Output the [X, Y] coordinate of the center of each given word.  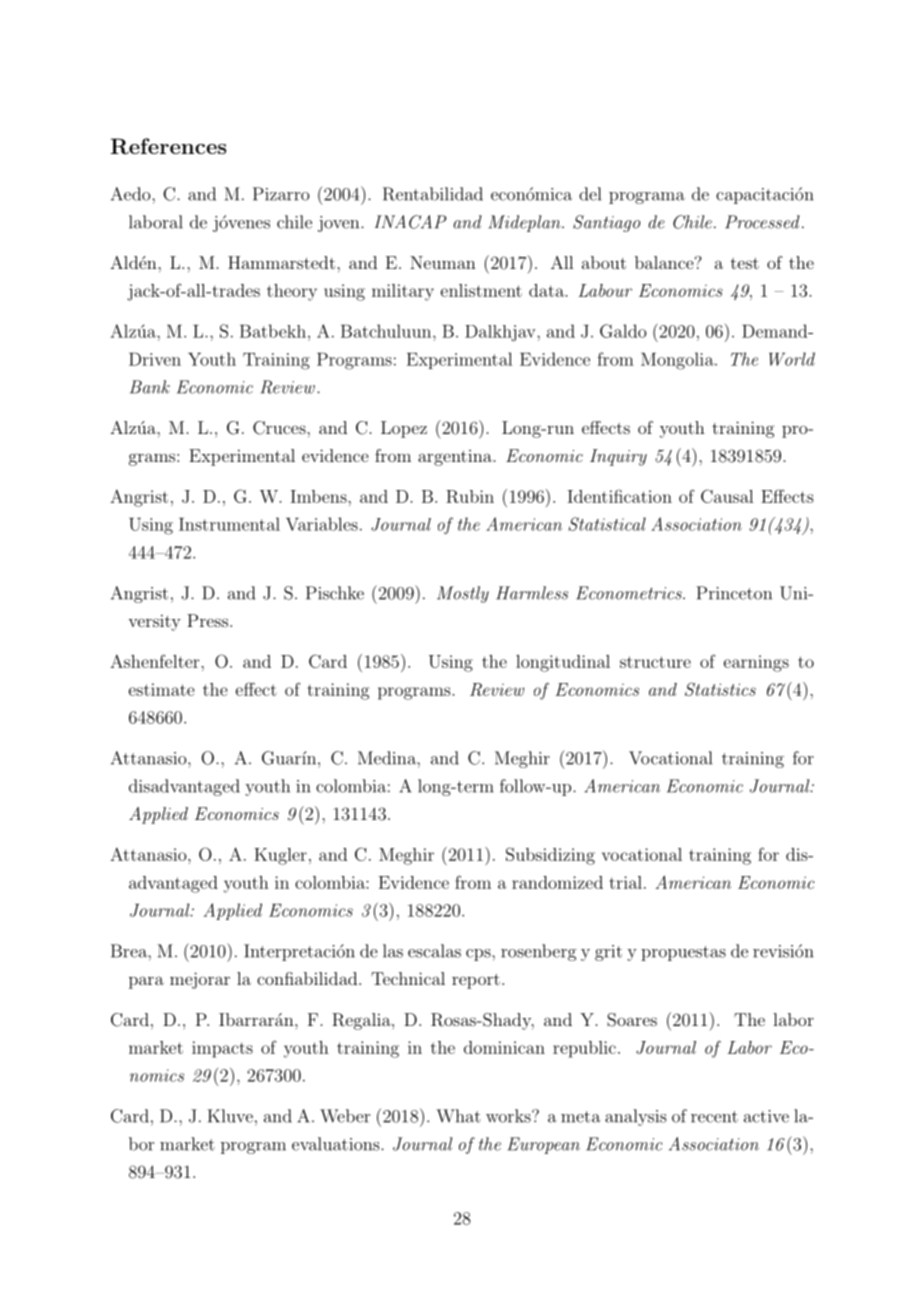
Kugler [280, 856]
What [459, 1116]
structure [655, 662]
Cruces [280, 428]
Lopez [404, 429]
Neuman [443, 262]
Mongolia [677, 361]
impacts [222, 1049]
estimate [162, 689]
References [168, 146]
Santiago [606, 223]
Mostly [463, 594]
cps [479, 955]
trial [626, 882]
